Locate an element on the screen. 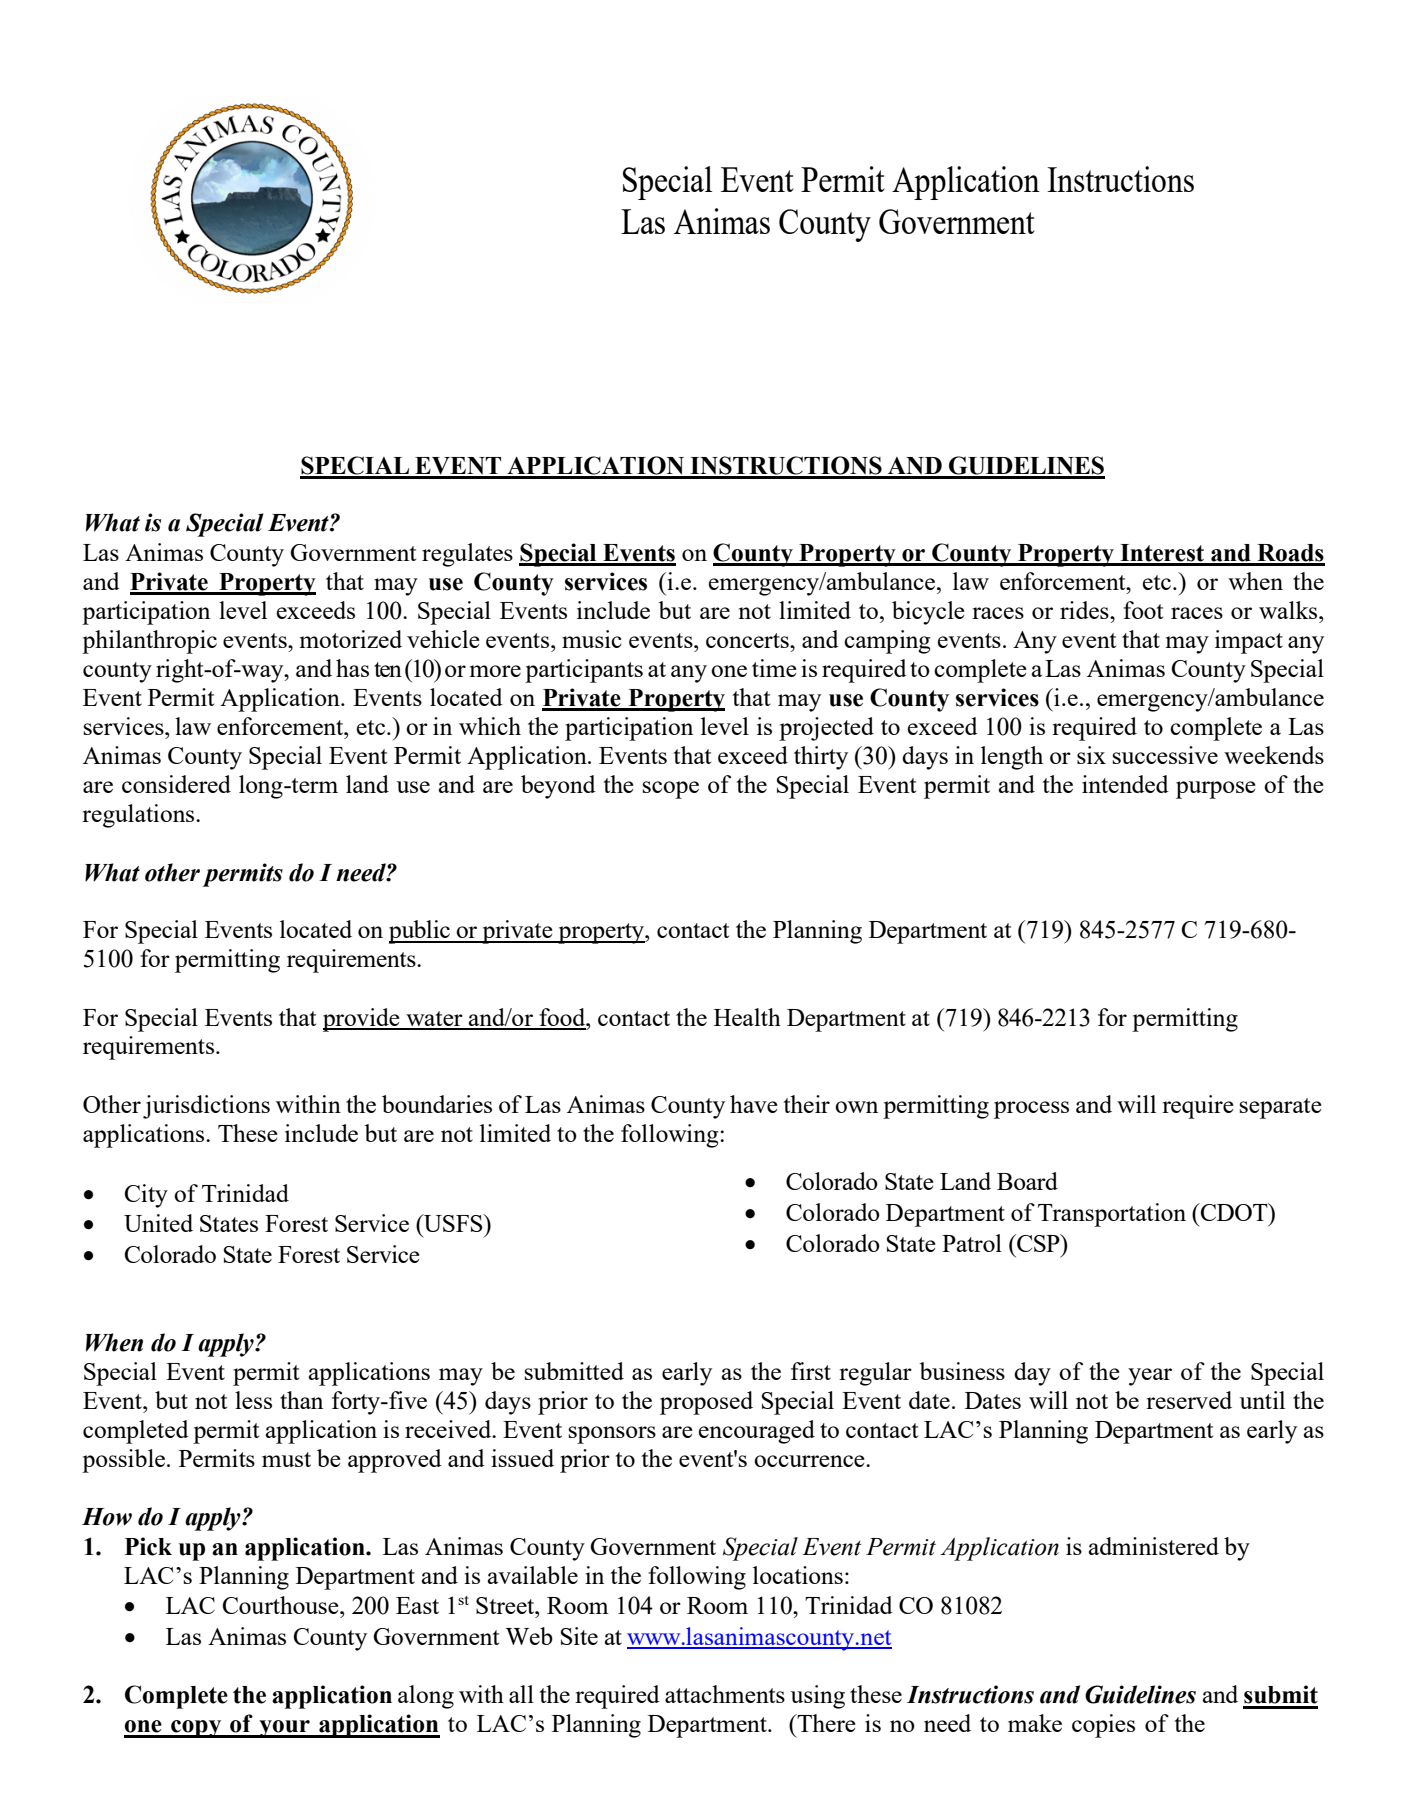 Image resolution: width=1406 pixels, height=1820 pixels. less is located at coordinates (253, 1400).
